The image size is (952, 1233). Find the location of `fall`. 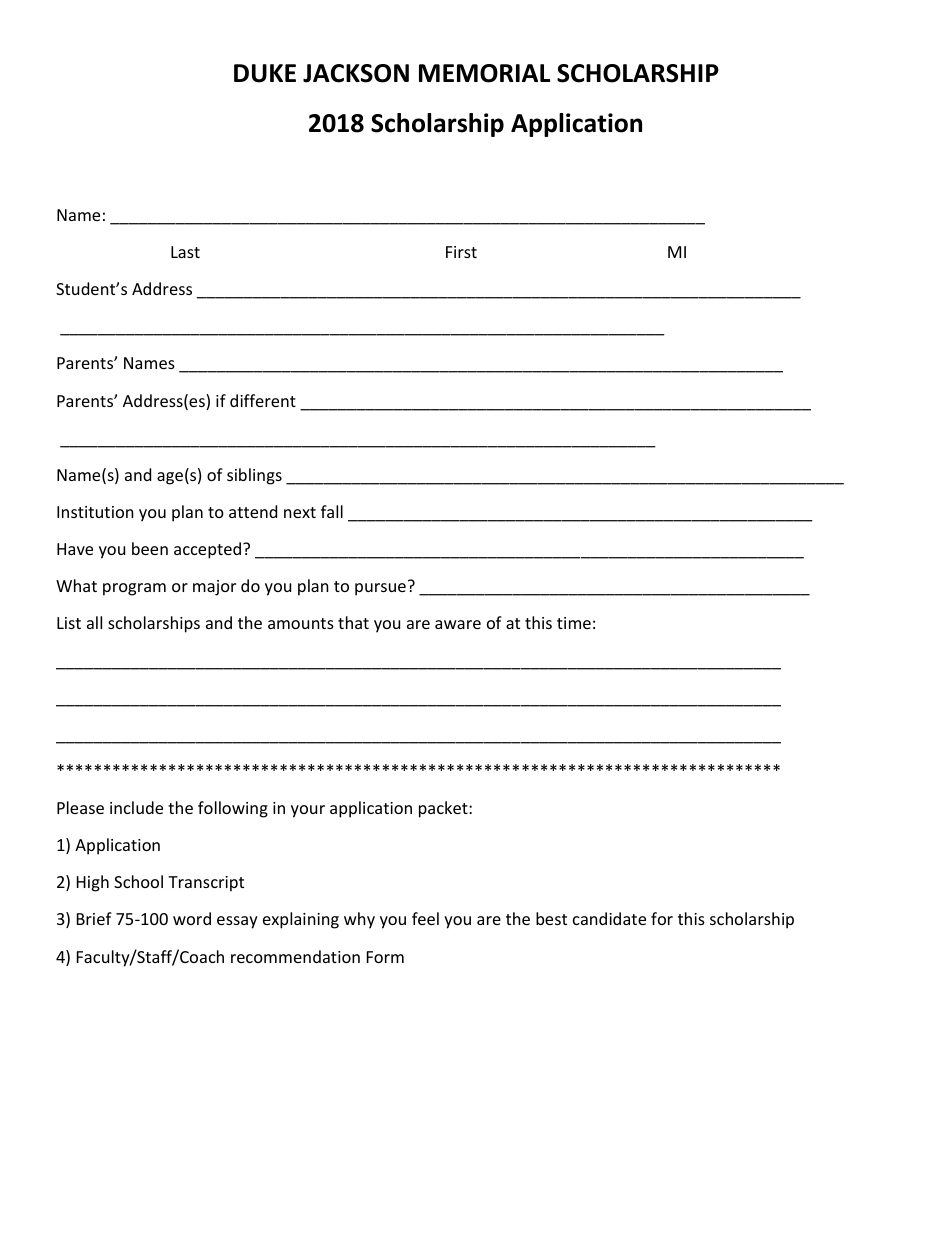

fall is located at coordinates (332, 511).
